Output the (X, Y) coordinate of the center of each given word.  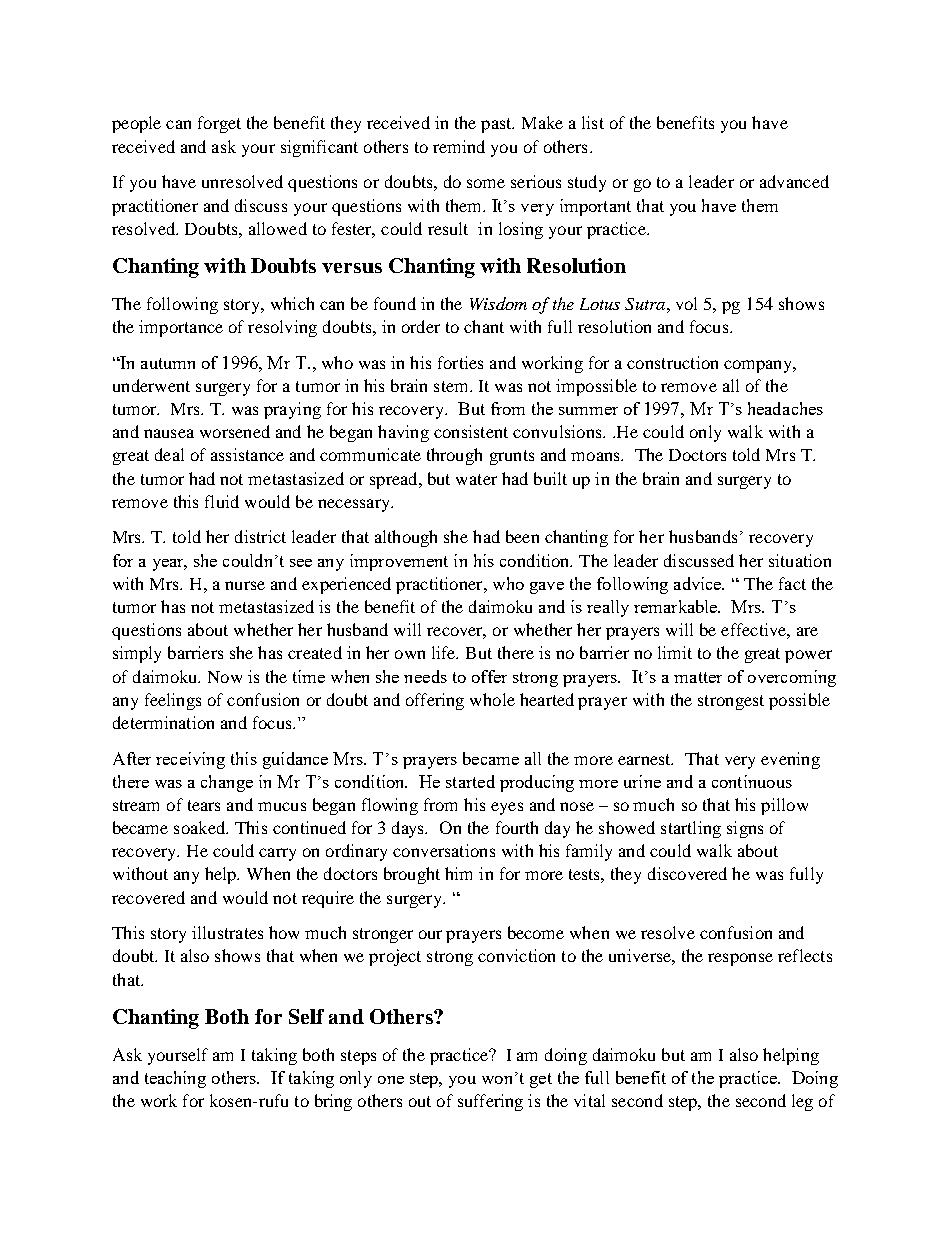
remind (459, 146)
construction (672, 362)
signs (745, 829)
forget (219, 124)
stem (452, 386)
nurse (245, 585)
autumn (168, 363)
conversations (444, 850)
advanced (794, 181)
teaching (175, 1079)
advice (699, 583)
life (445, 652)
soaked (201, 827)
